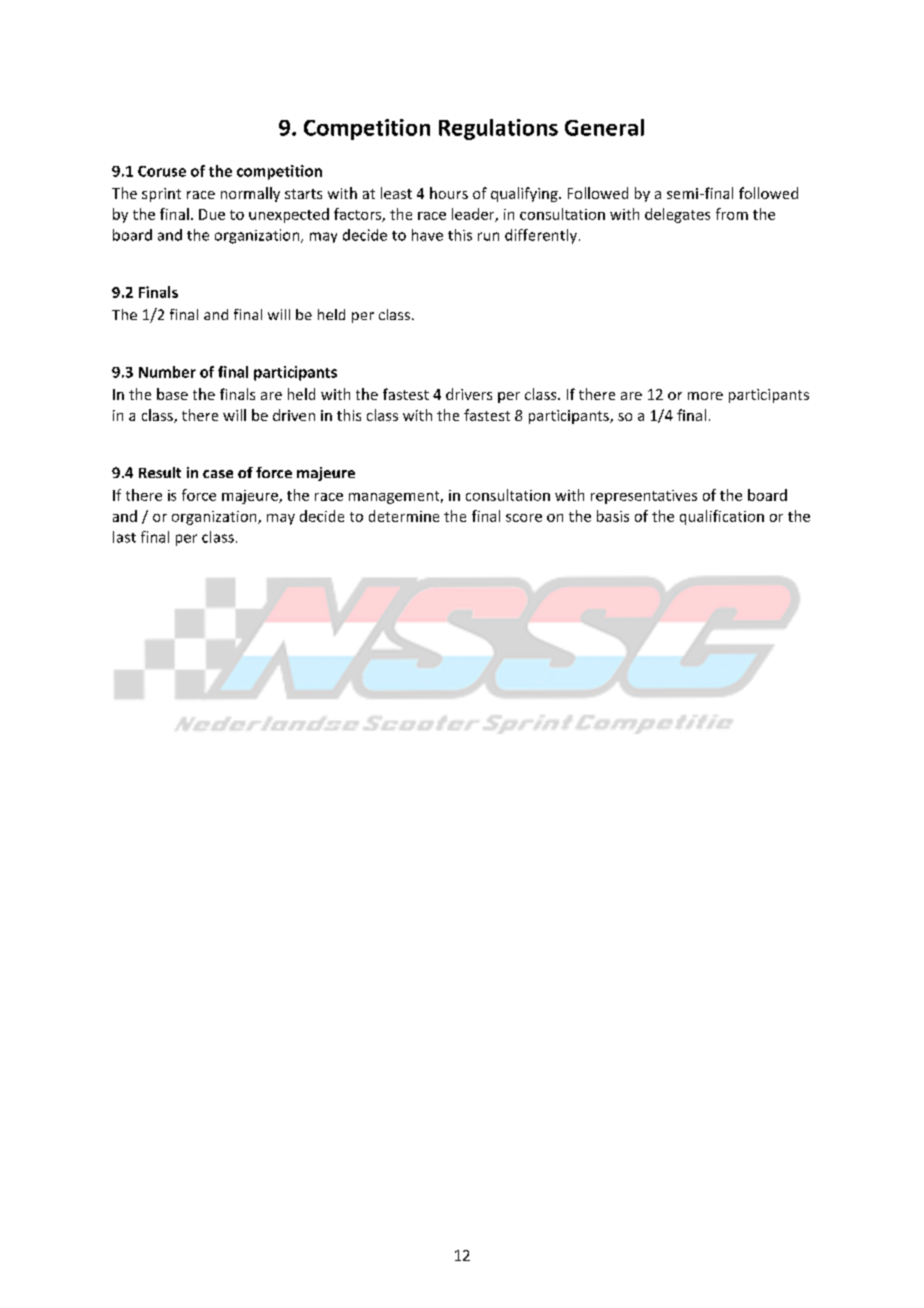  What do you see at coordinates (161, 195) in the screenshot?
I see `sprint` at bounding box center [161, 195].
